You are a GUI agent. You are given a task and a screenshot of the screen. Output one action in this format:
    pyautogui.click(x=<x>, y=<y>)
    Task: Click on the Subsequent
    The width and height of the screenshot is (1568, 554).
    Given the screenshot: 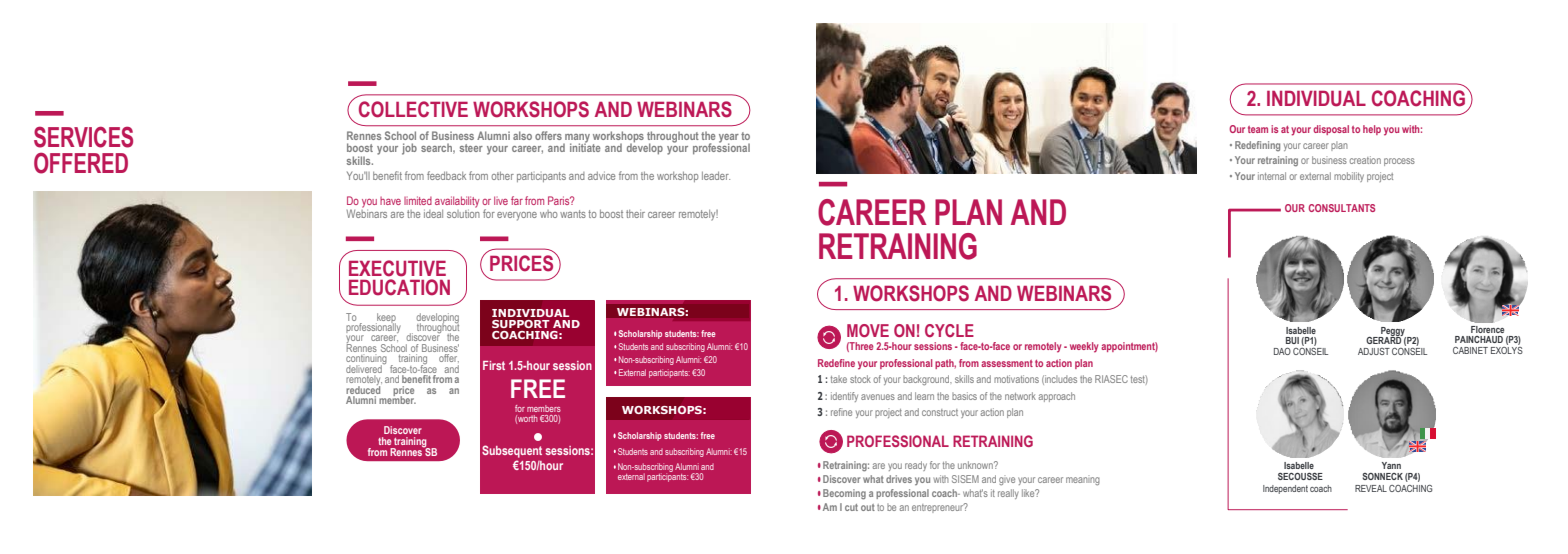 What is the action you would take?
    pyautogui.click(x=512, y=451)
